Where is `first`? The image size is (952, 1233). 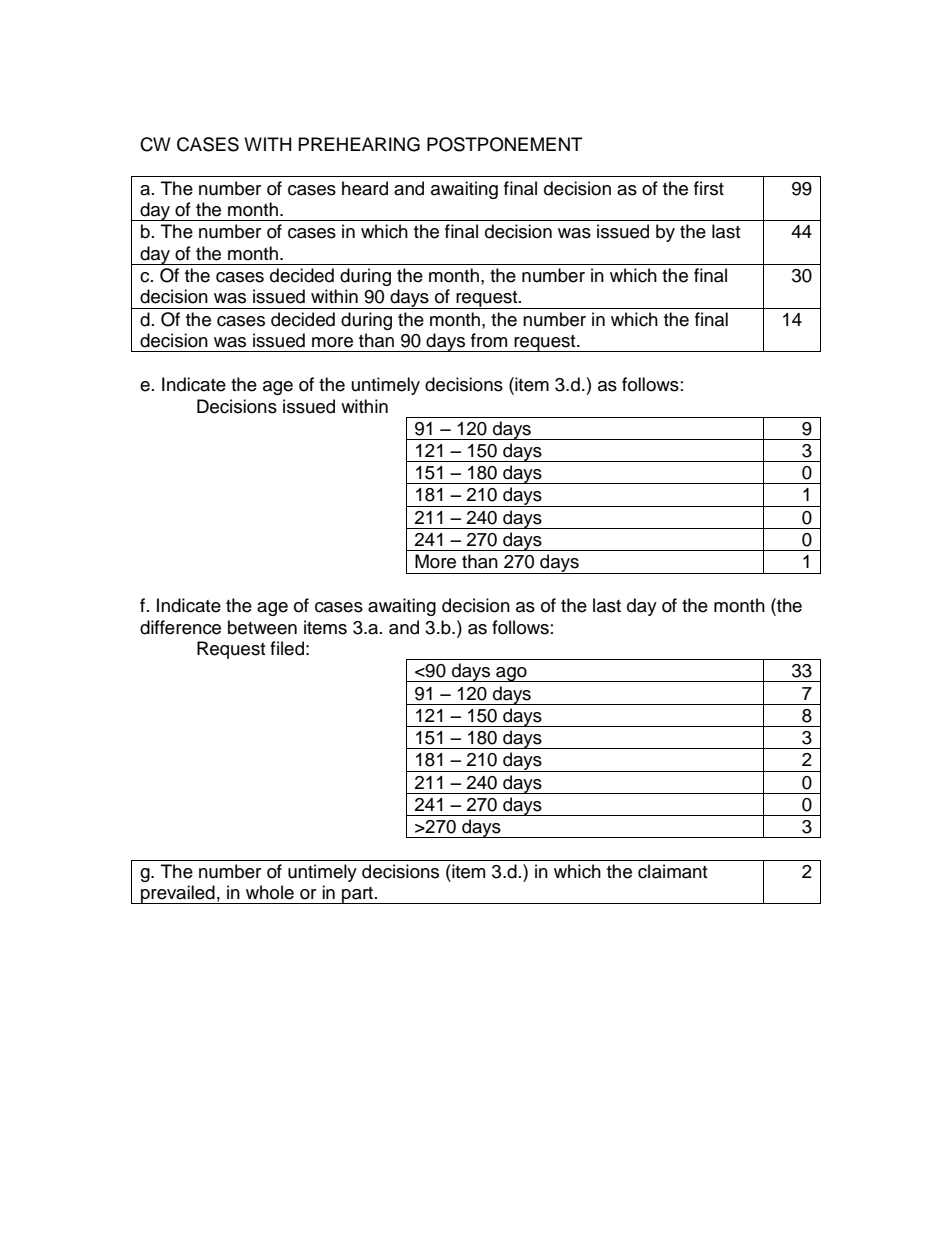
first is located at coordinates (709, 188).
